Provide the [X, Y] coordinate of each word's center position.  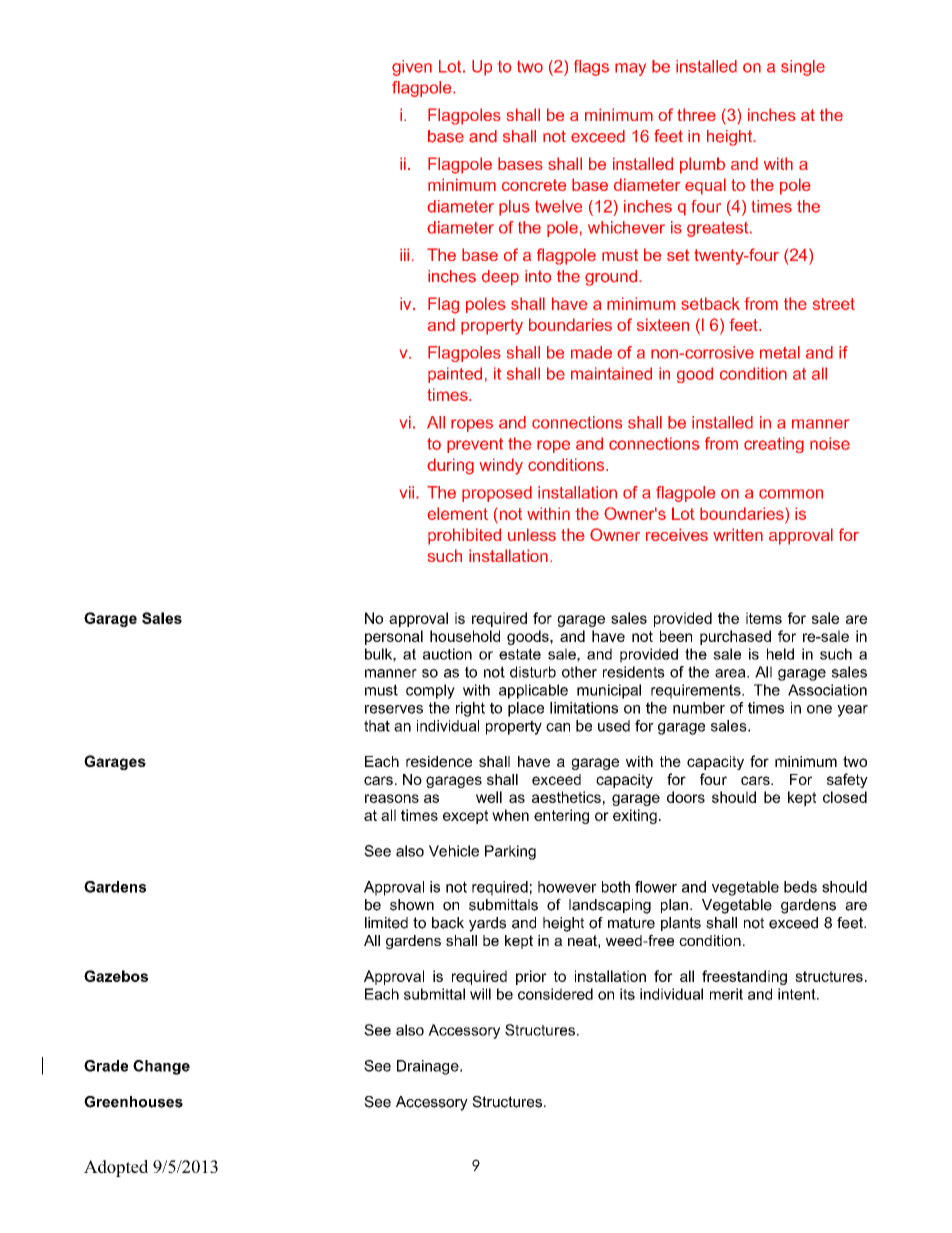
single [803, 68]
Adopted [116, 1168]
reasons [392, 798]
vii [408, 492]
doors [686, 797]
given [412, 68]
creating [774, 445]
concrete [534, 185]
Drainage [429, 1067]
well [489, 797]
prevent [475, 445]
